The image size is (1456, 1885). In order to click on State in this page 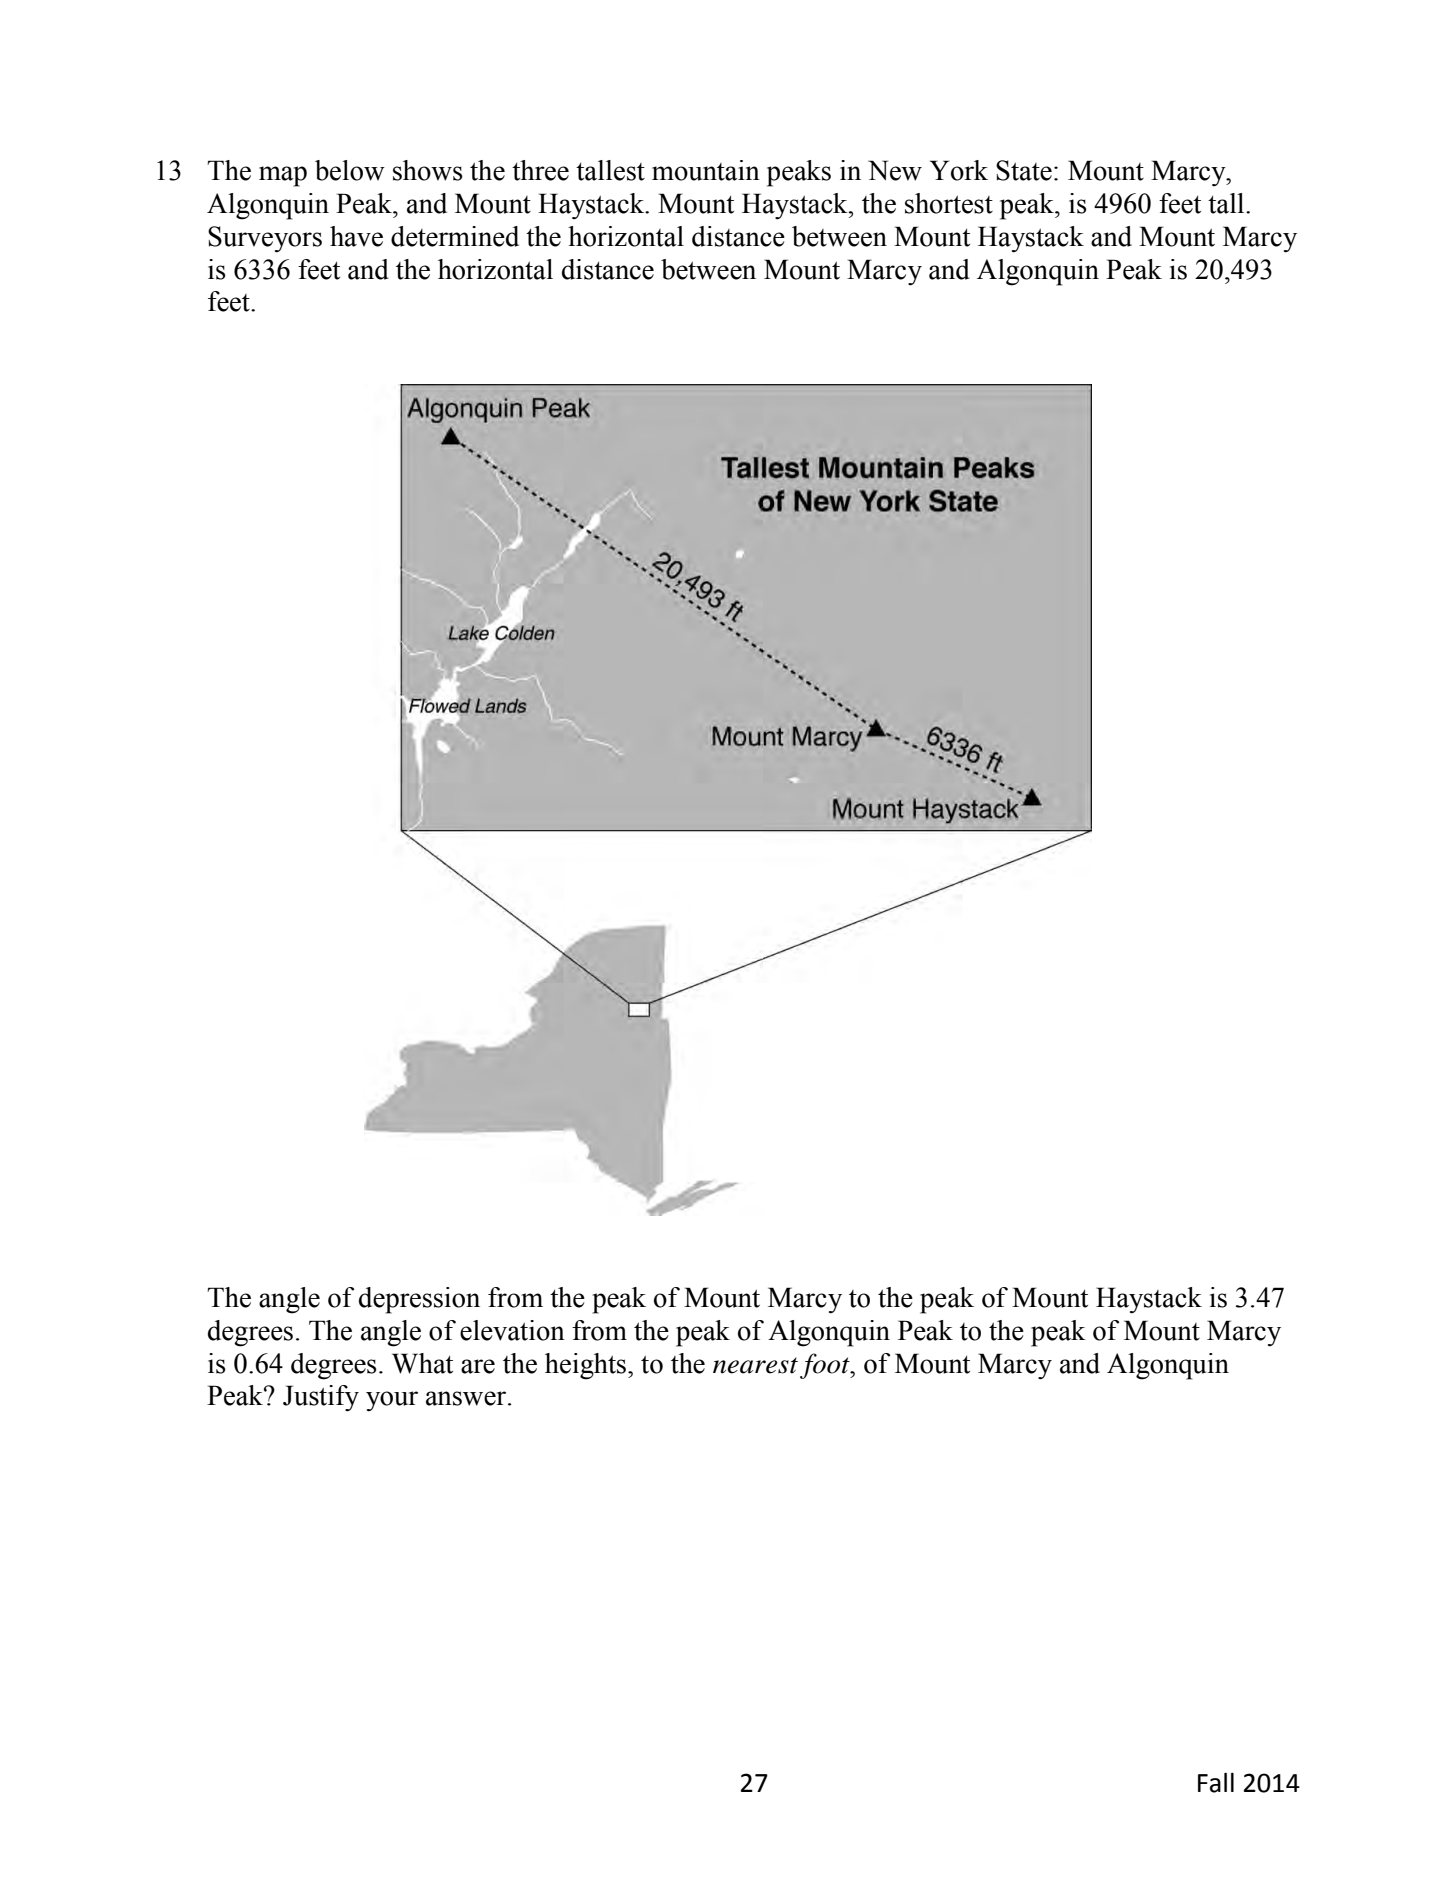, I will do `click(1024, 170)`.
